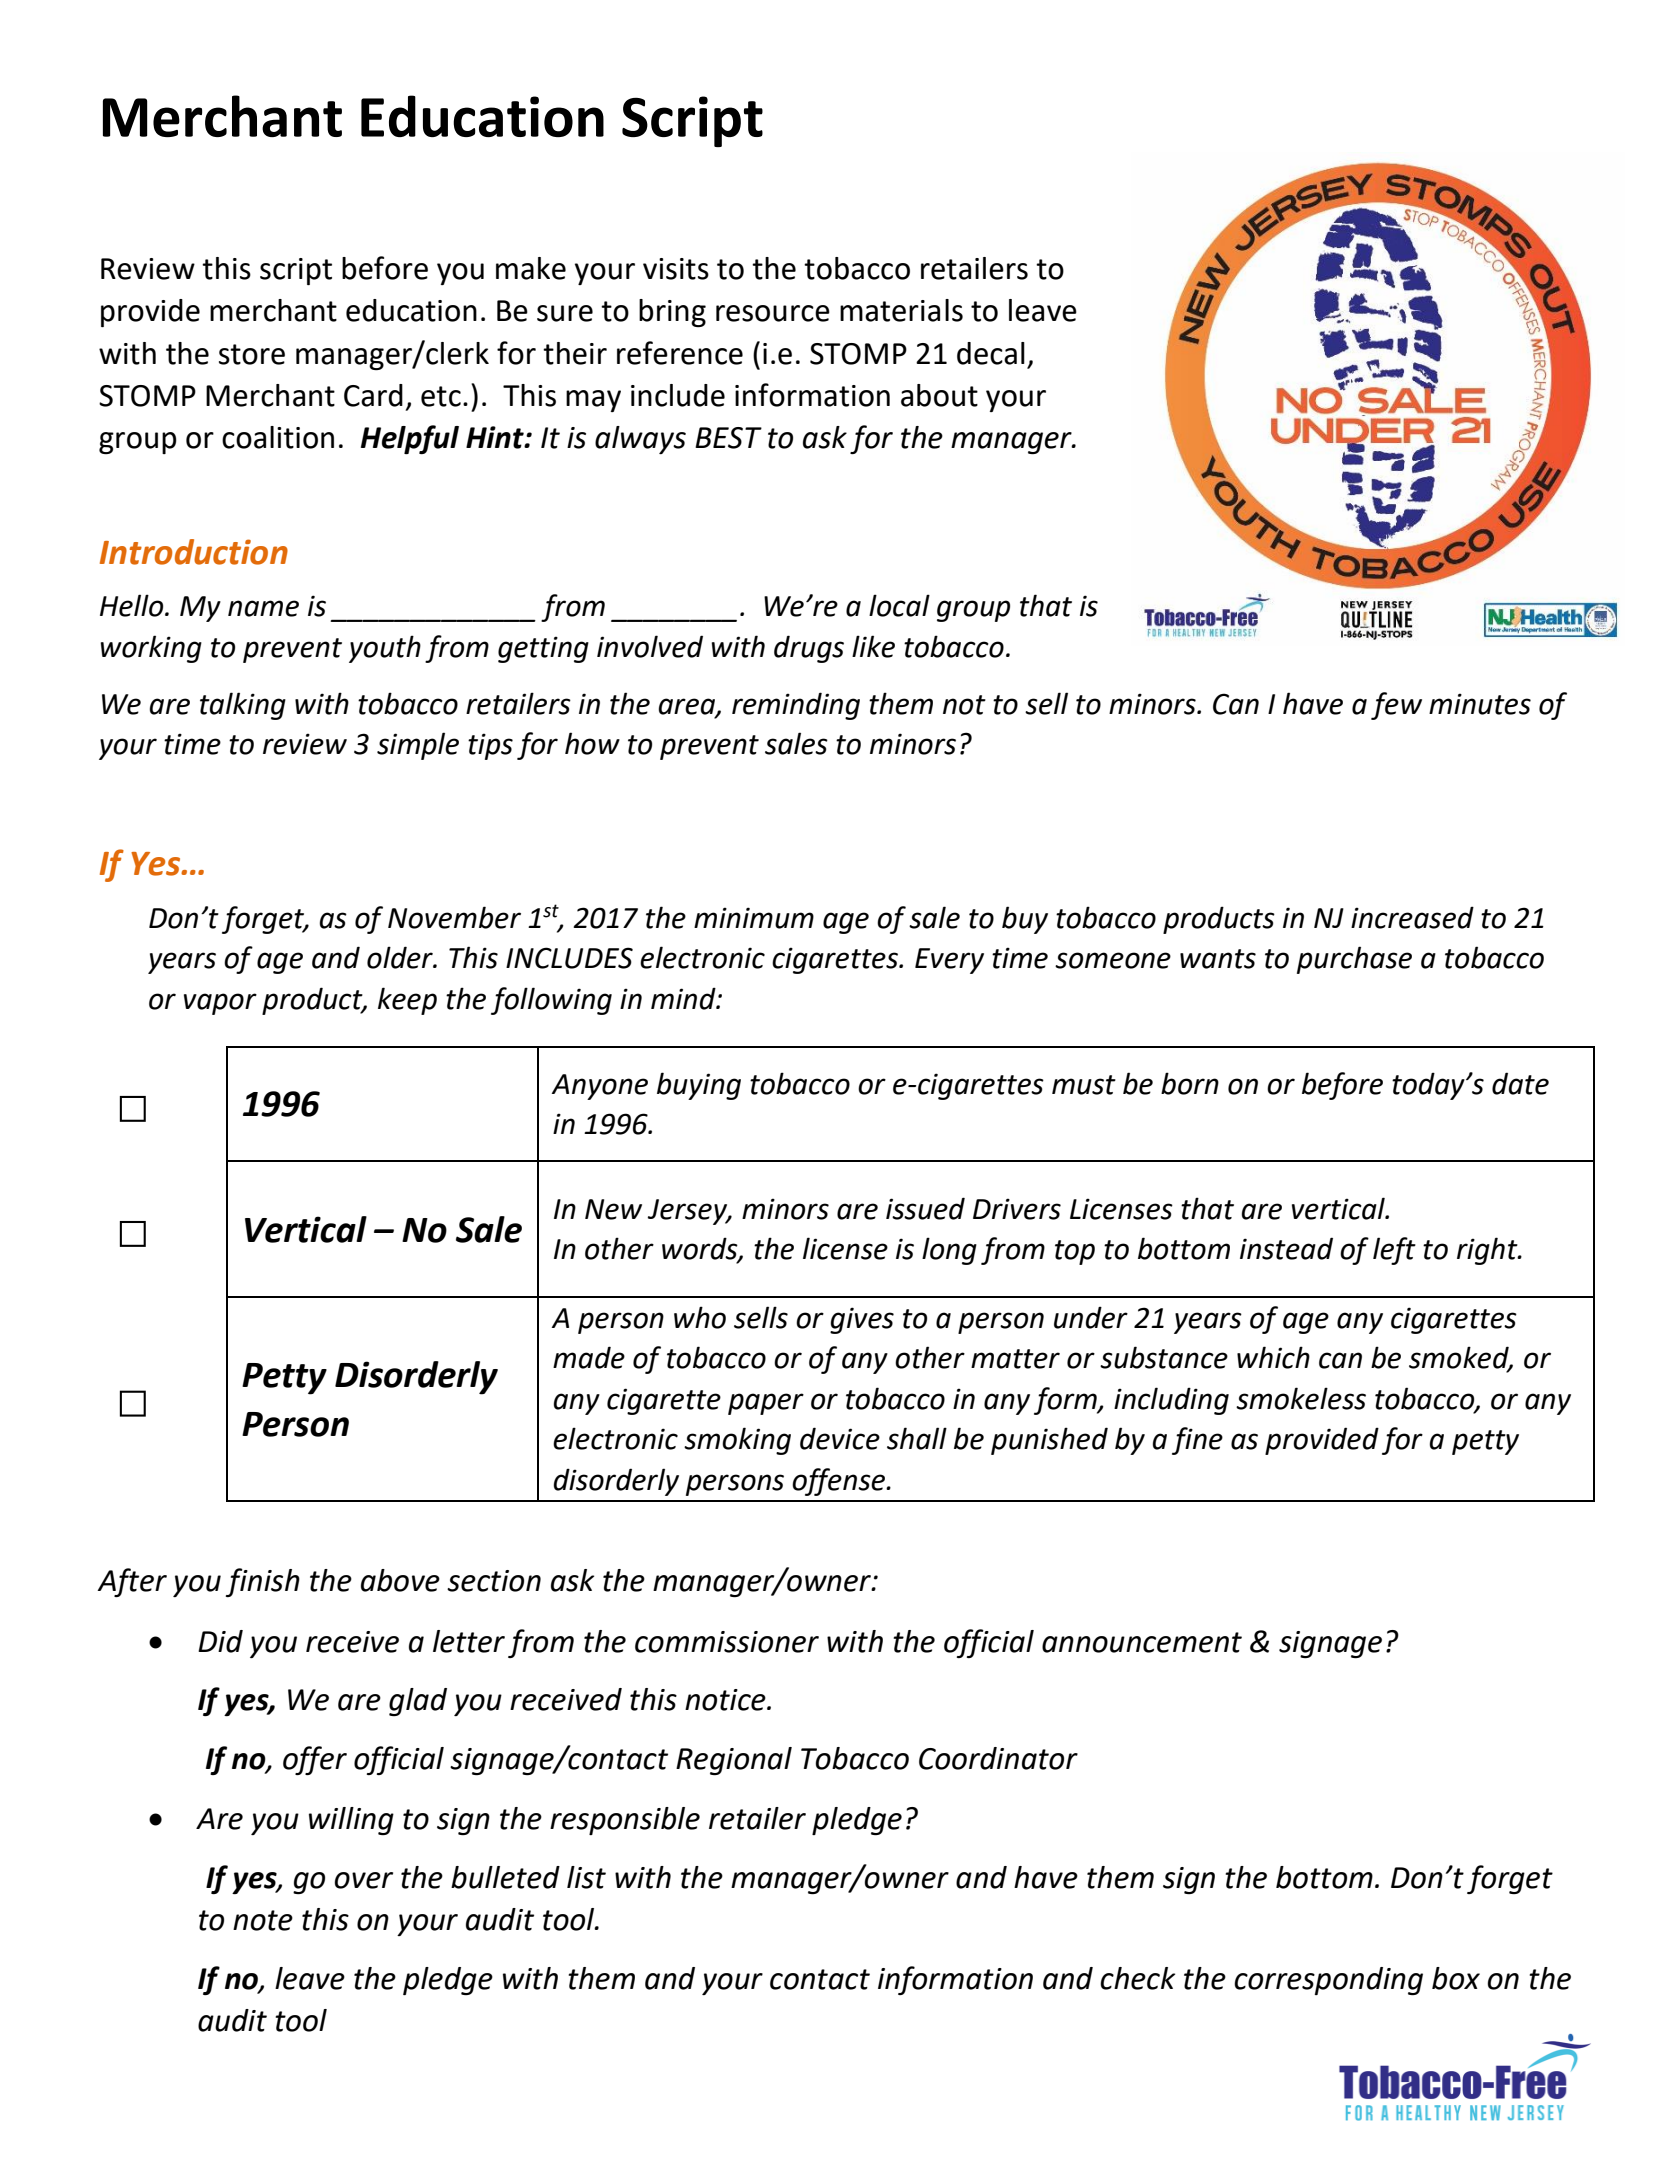 This image has width=1678, height=2171. What do you see at coordinates (586, 1877) in the image?
I see `list` at bounding box center [586, 1877].
